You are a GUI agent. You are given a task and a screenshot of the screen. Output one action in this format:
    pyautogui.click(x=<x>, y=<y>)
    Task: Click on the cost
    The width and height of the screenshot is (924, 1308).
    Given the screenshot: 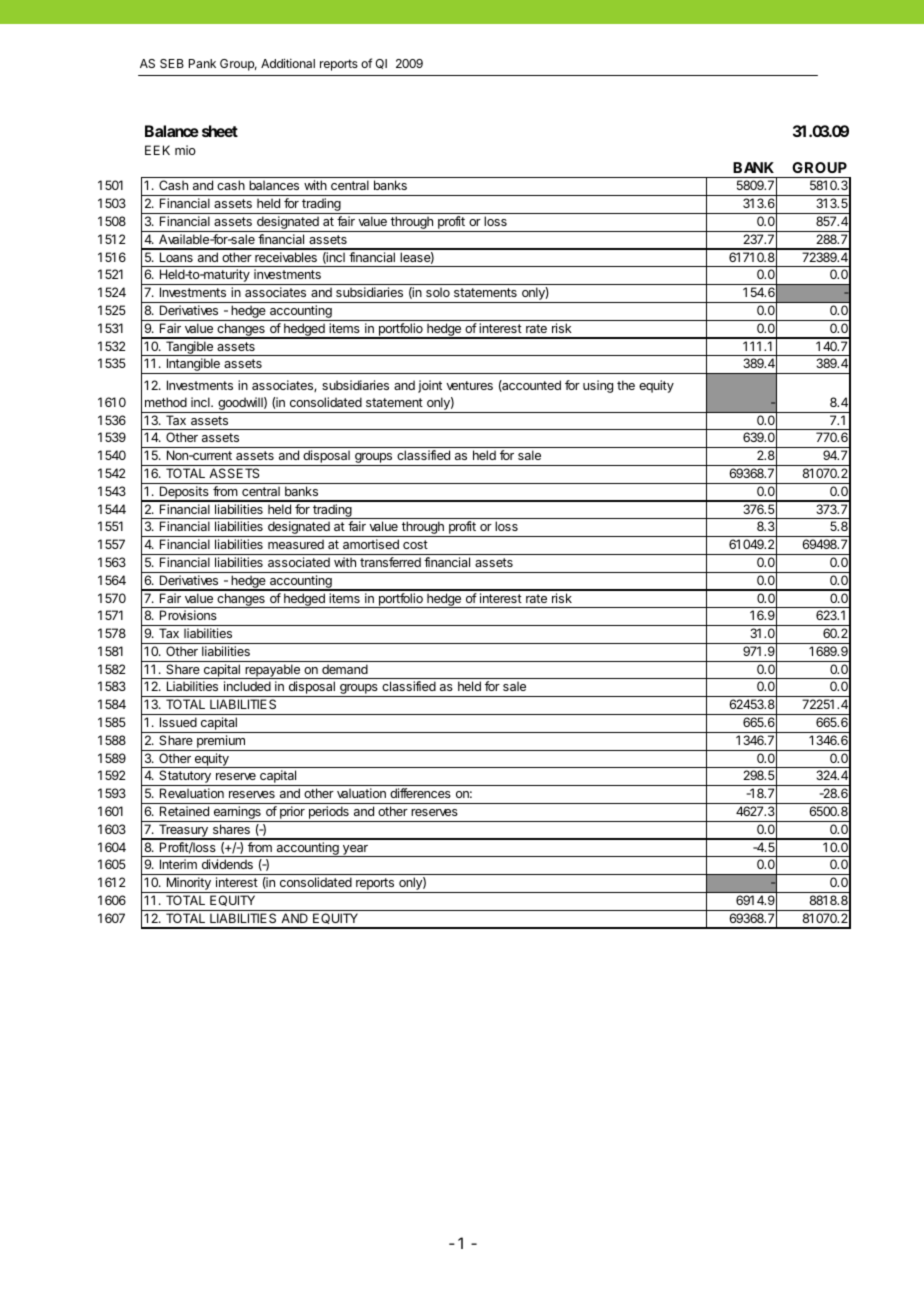 What is the action you would take?
    pyautogui.click(x=415, y=544)
